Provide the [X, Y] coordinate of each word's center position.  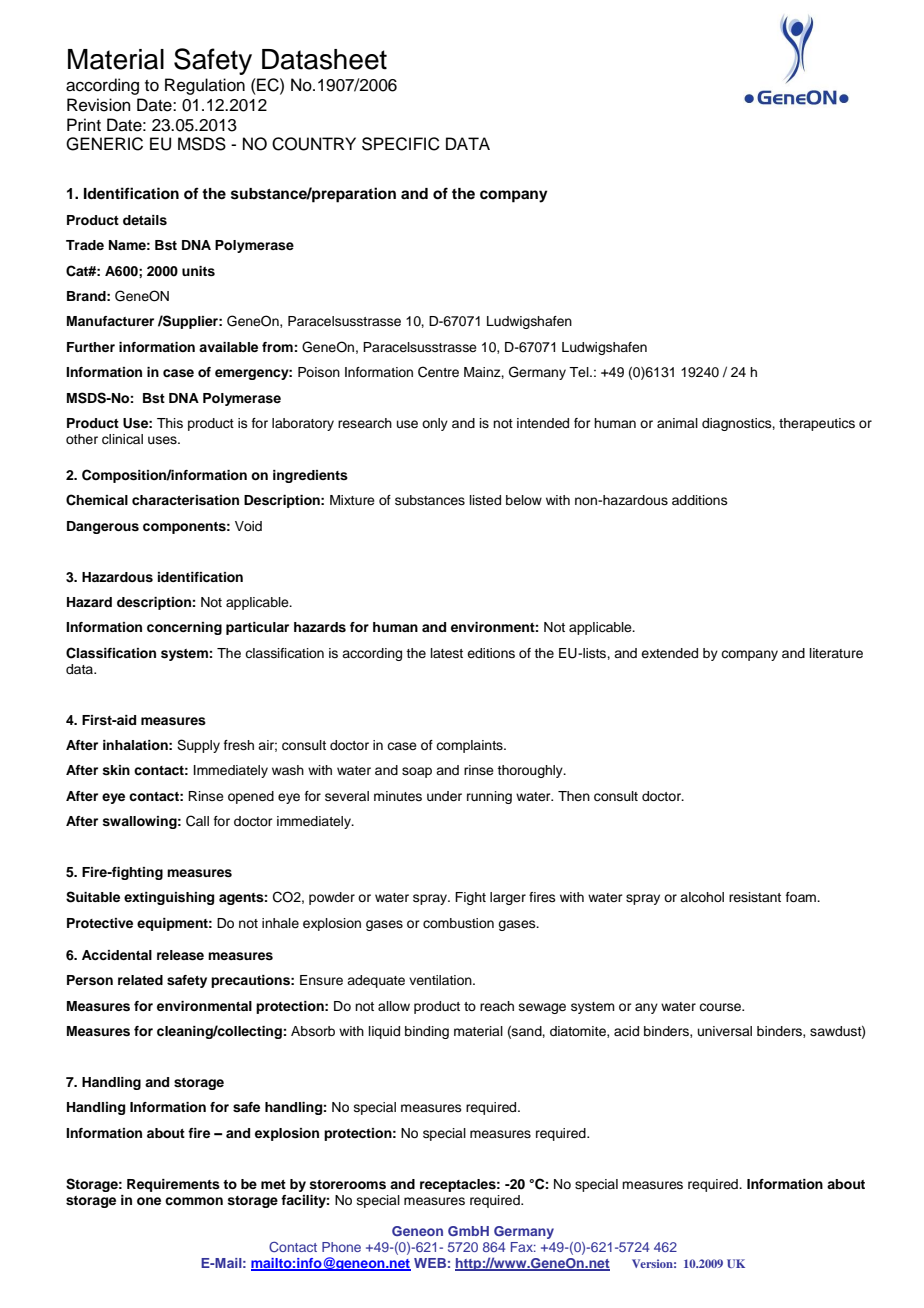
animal [677, 423]
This [170, 423]
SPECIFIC [401, 144]
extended [669, 653]
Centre [438, 372]
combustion [458, 923]
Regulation [205, 86]
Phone [341, 1247]
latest [447, 653]
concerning [184, 628]
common [194, 1201]
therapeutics [817, 424]
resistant [755, 897]
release [180, 955]
